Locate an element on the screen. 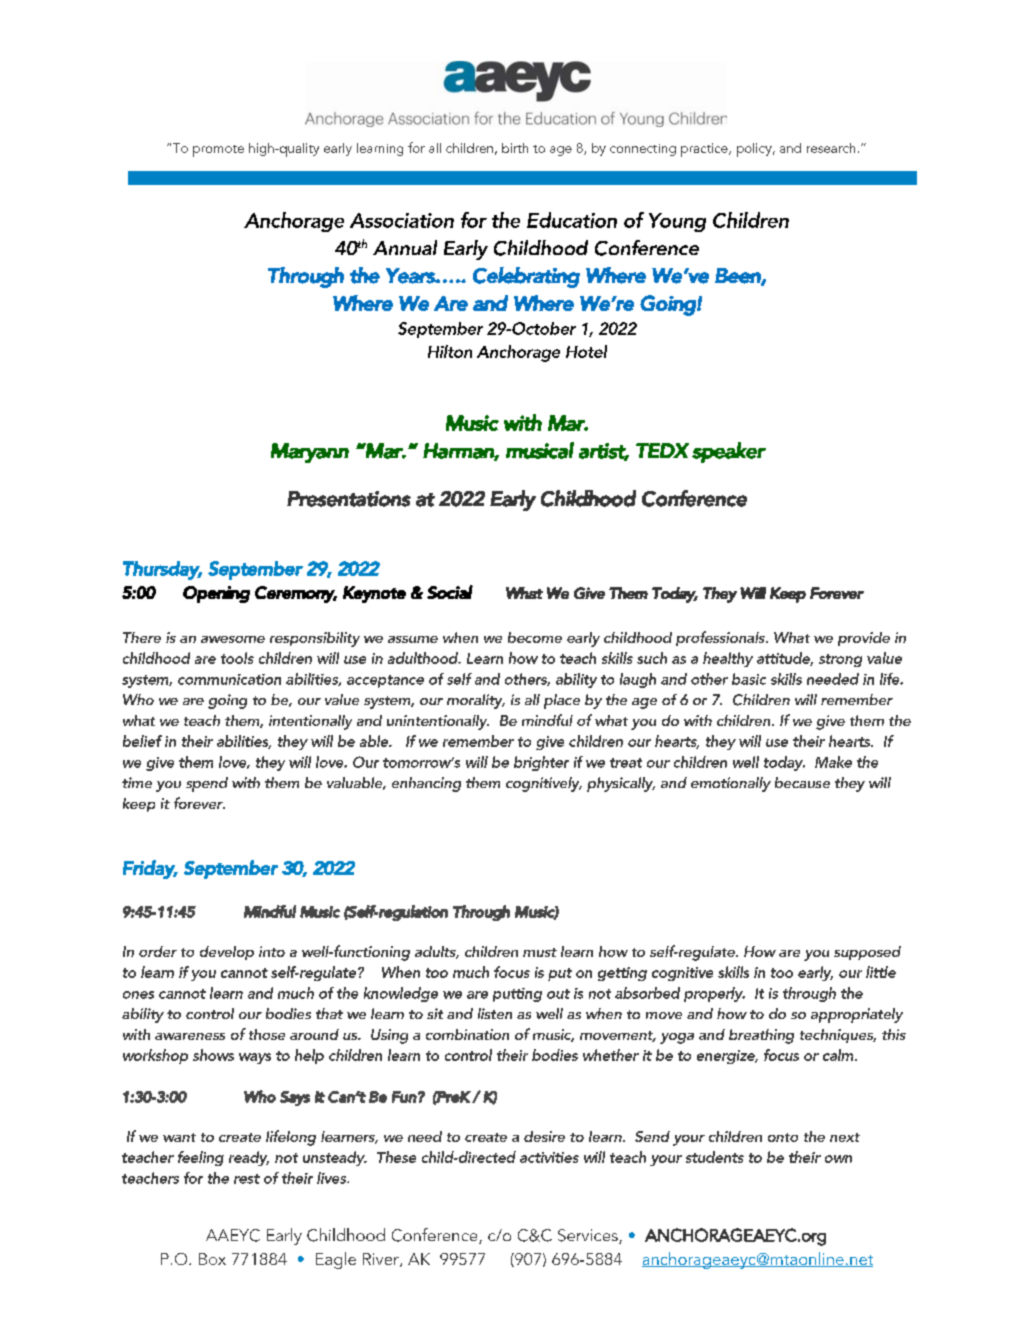 Image resolution: width=1033 pixels, height=1336 pixels. Social is located at coordinates (450, 592).
